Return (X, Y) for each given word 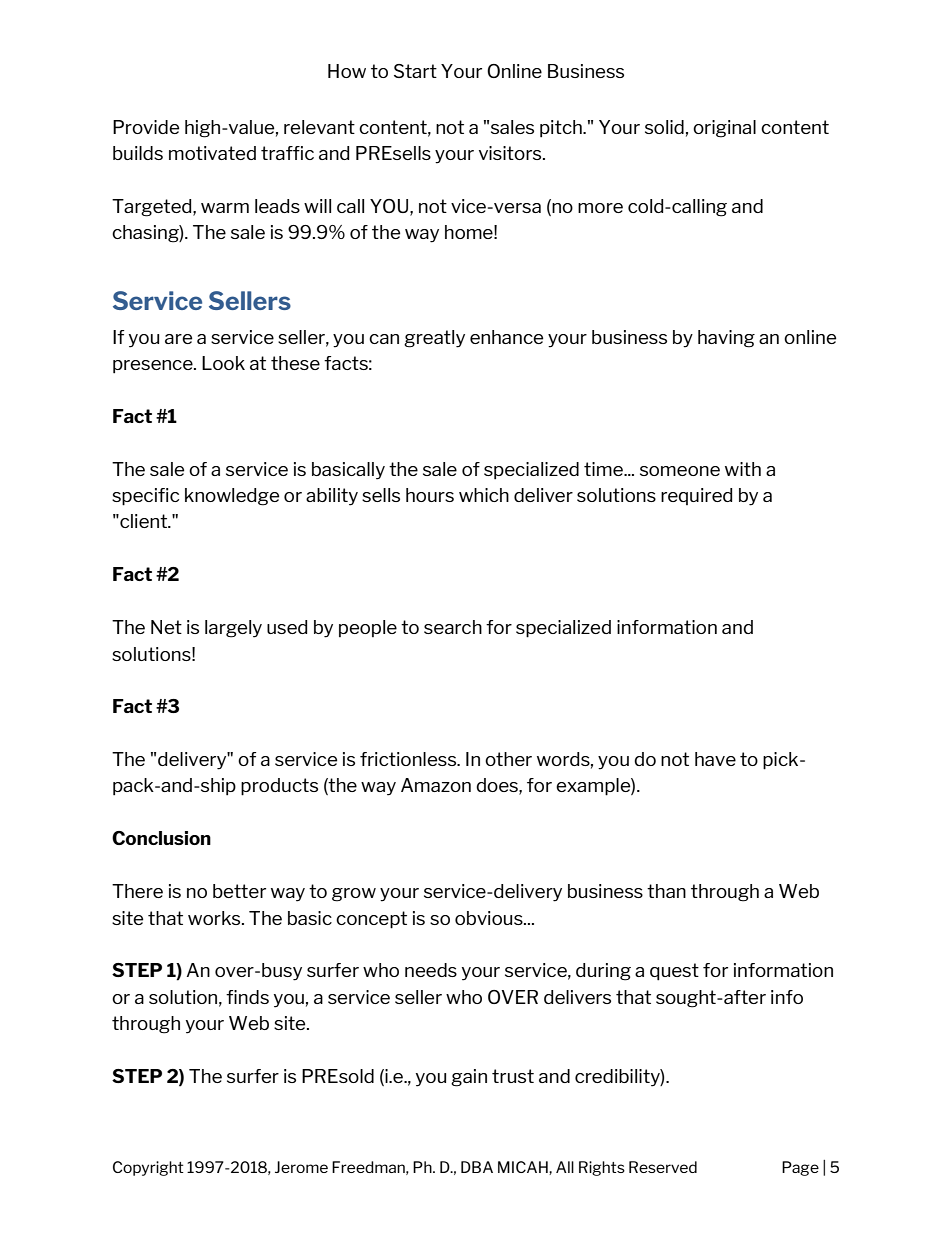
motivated (212, 153)
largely (233, 629)
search (453, 627)
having (726, 339)
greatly (434, 339)
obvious (490, 918)
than (666, 891)
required (696, 496)
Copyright (148, 1168)
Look (223, 363)
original (724, 129)
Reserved (663, 1167)
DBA (477, 1167)
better (239, 891)
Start (415, 71)
